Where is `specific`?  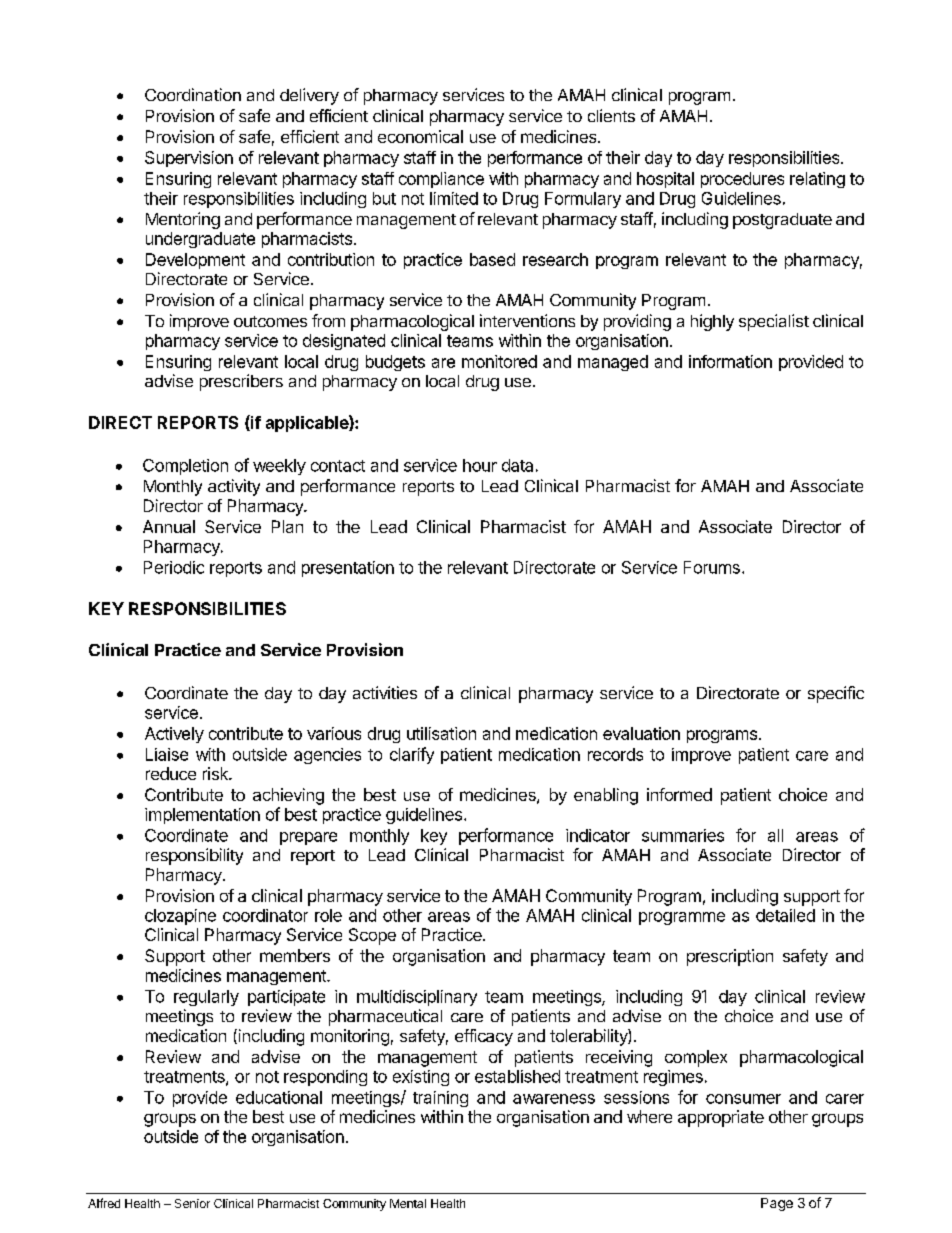
specific is located at coordinates (836, 694).
